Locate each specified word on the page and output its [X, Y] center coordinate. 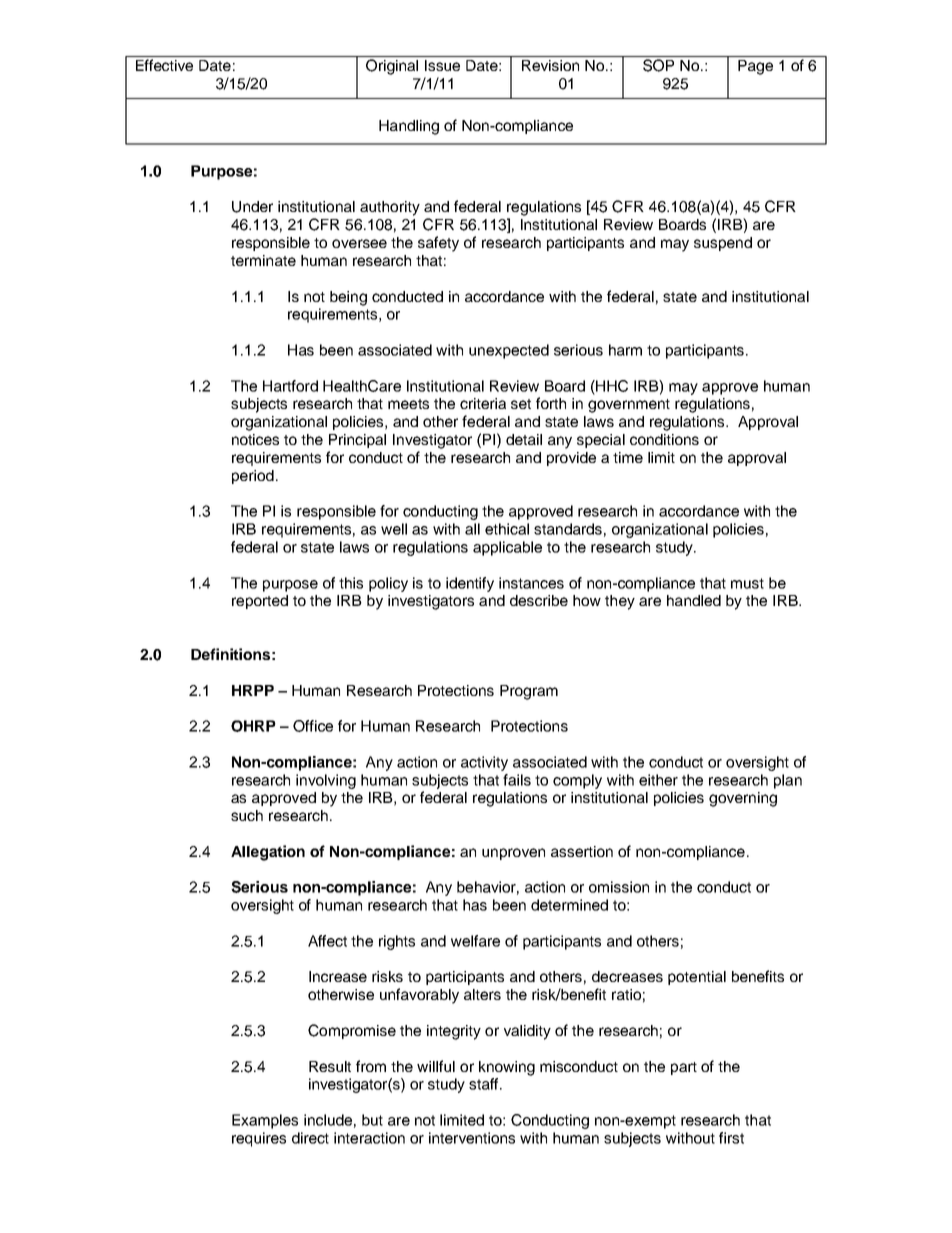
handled [694, 600]
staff [485, 1084]
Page [755, 67]
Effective [164, 65]
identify [470, 584]
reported [260, 602]
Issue [442, 65]
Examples [265, 1121]
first [731, 1138]
